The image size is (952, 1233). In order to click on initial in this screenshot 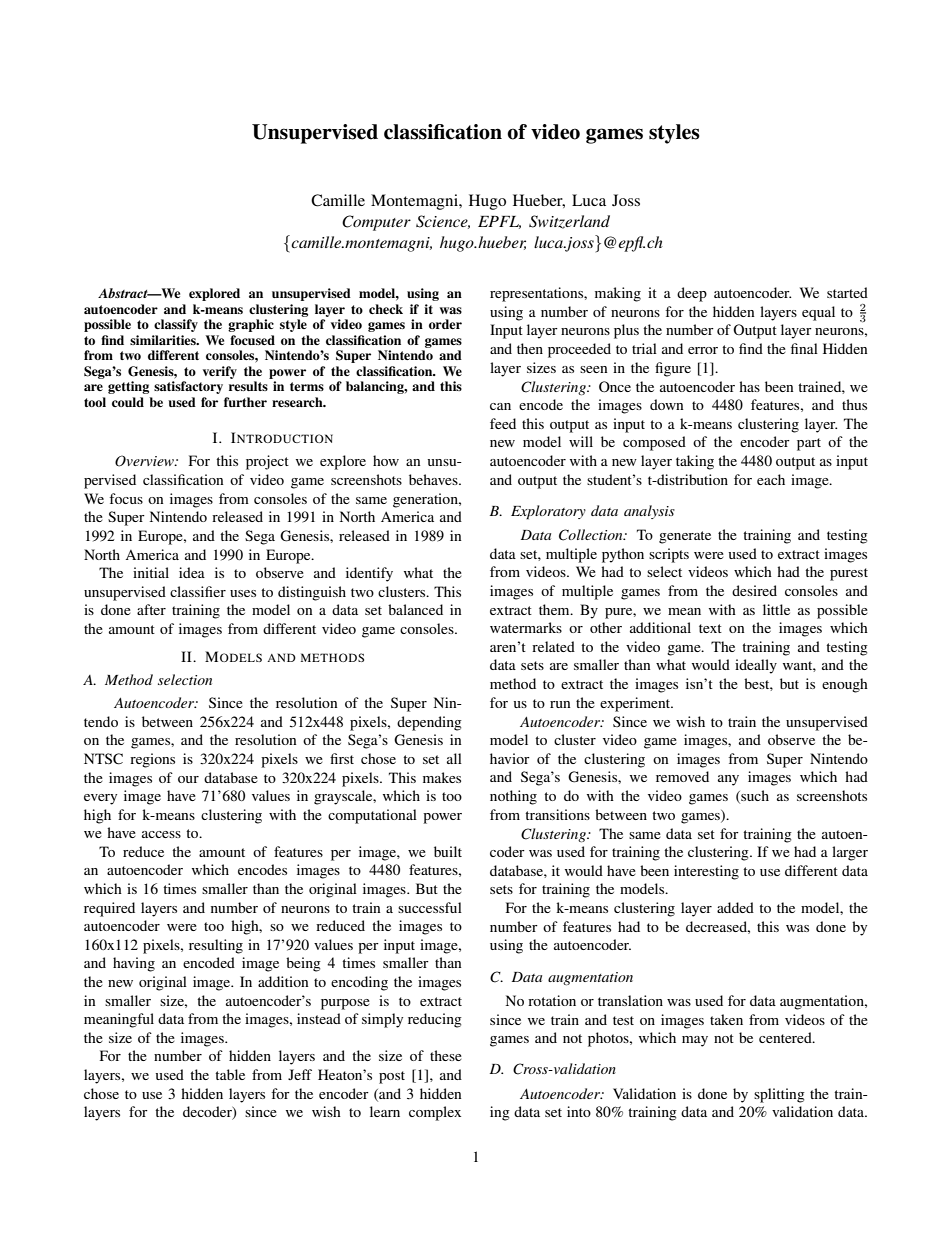, I will do `click(151, 572)`.
